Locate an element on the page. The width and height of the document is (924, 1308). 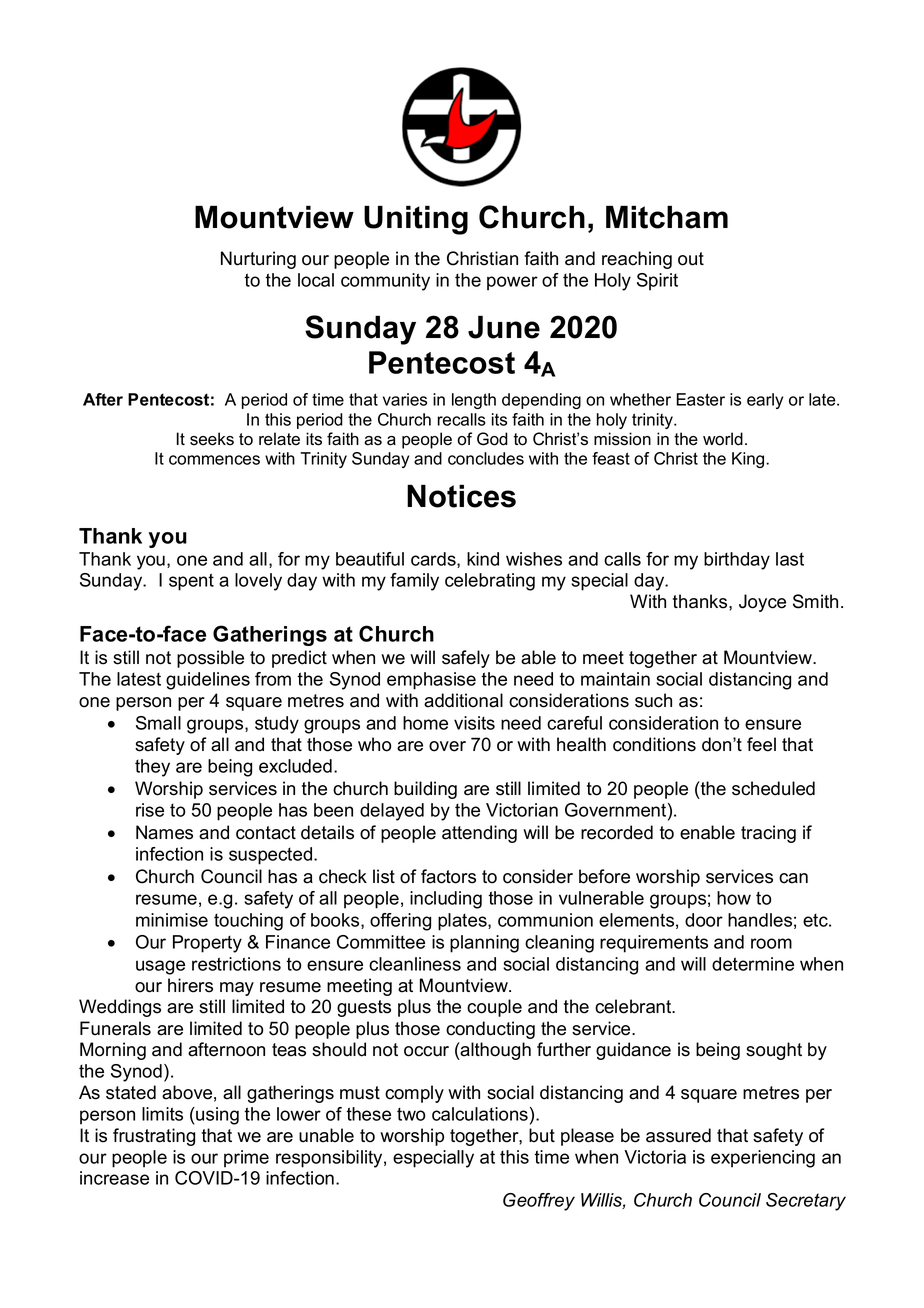
kind is located at coordinates (483, 559).
